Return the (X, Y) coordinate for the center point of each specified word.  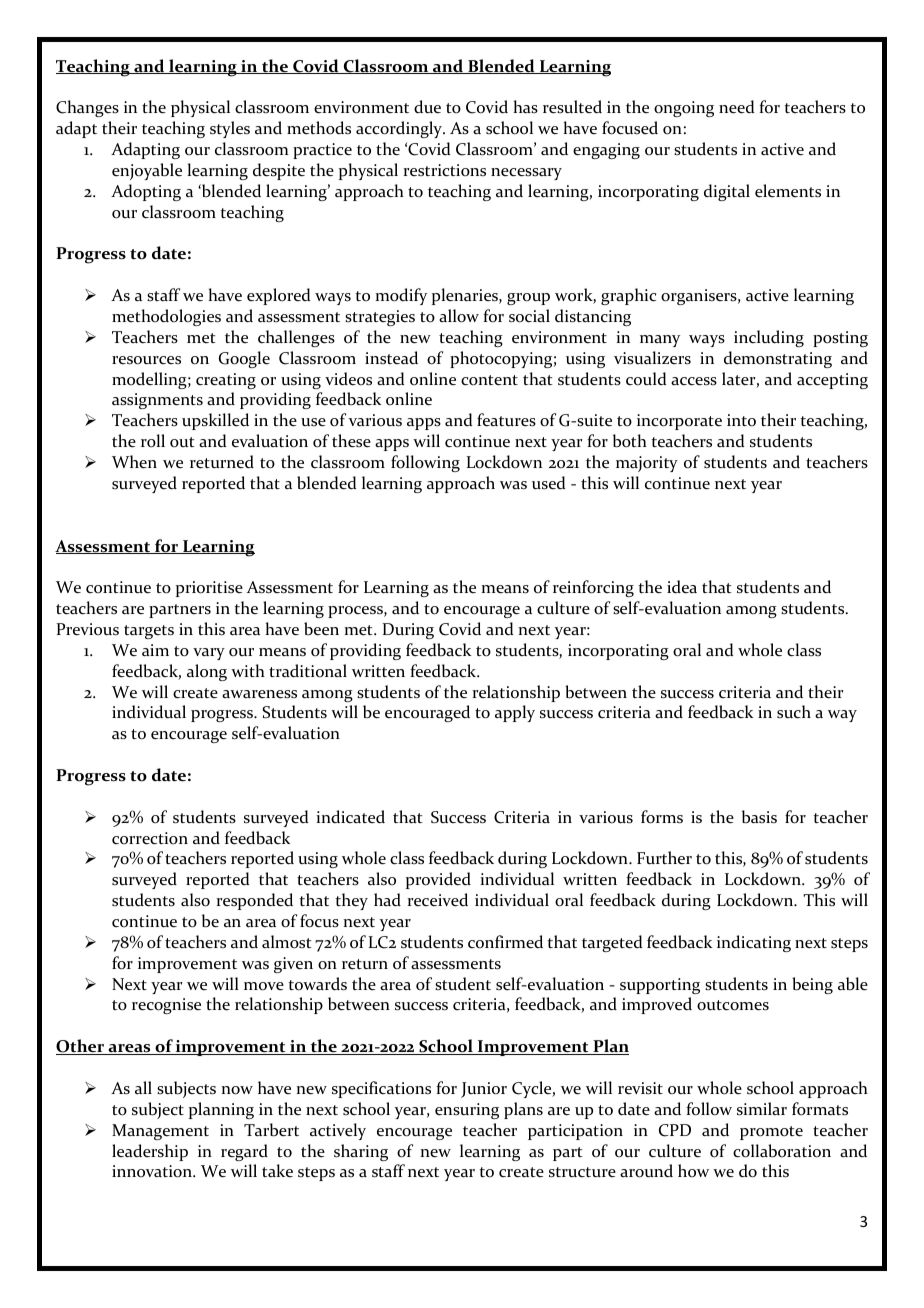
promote (771, 1133)
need (737, 107)
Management (160, 1132)
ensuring (467, 1111)
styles (230, 129)
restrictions (444, 170)
